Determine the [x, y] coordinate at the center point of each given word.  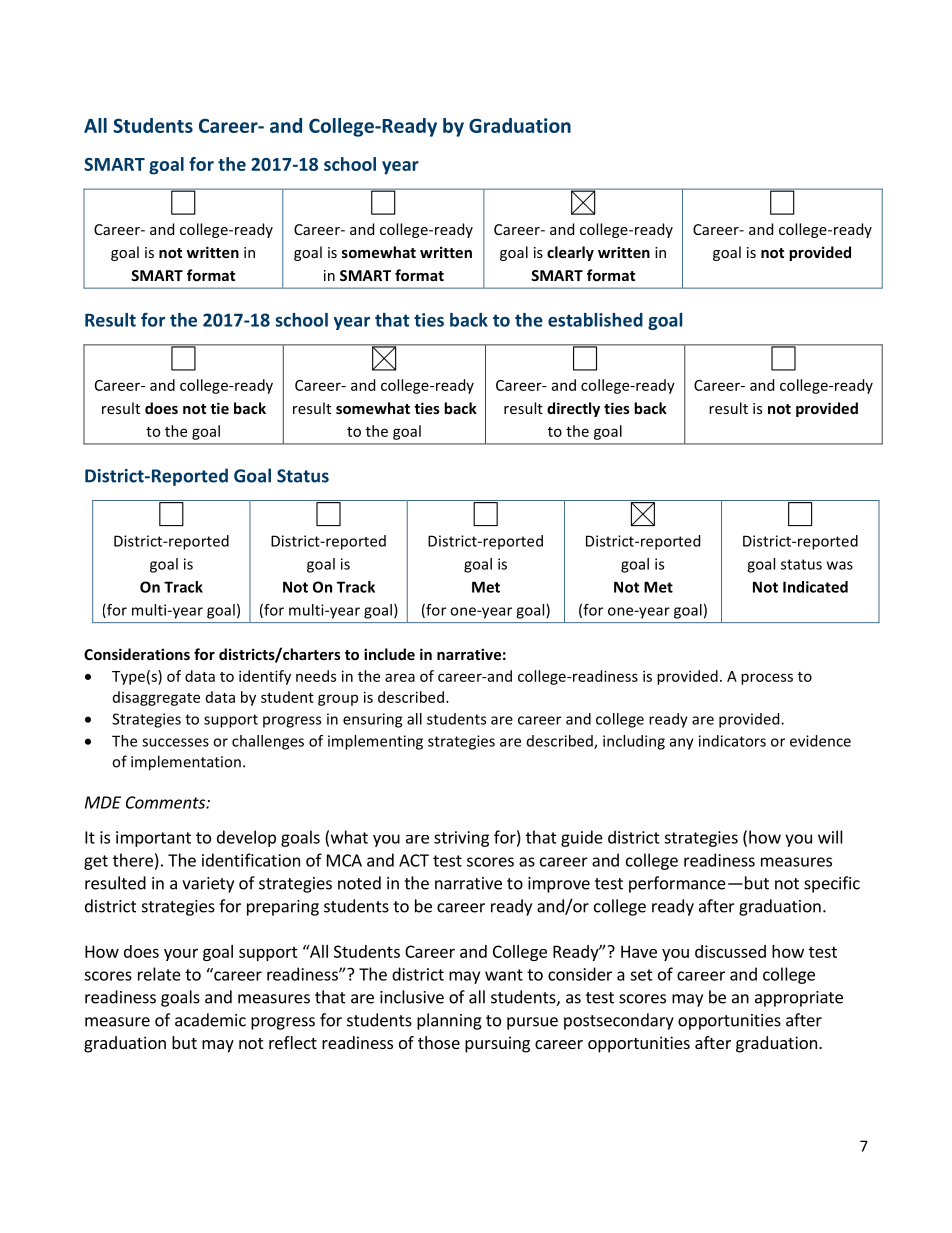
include [389, 654]
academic [210, 1020]
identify [265, 677]
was [840, 565]
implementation [186, 763]
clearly [570, 253]
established [595, 320]
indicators [732, 741]
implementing [375, 742]
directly [573, 409]
